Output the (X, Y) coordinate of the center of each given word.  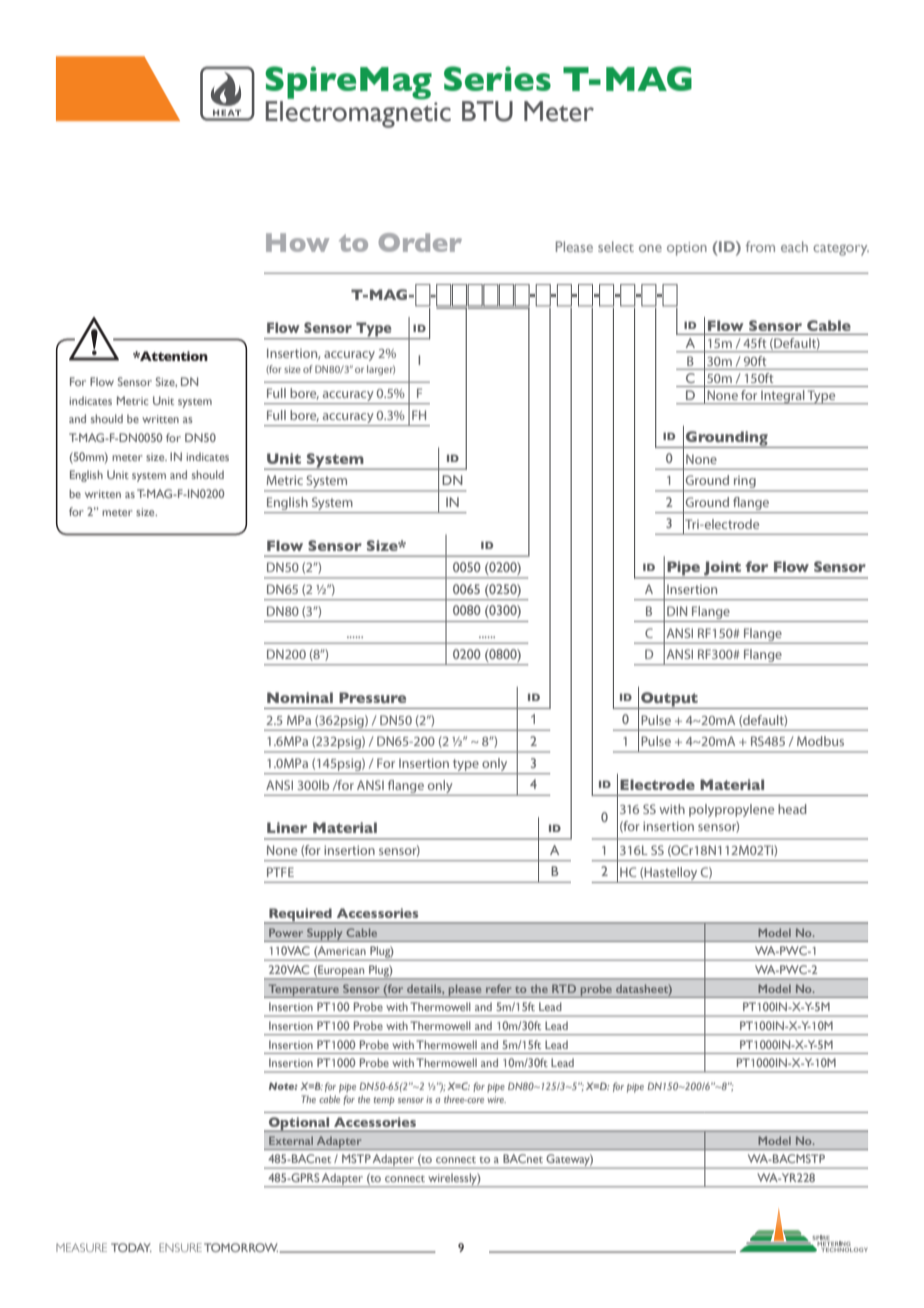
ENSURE (180, 1247)
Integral (783, 397)
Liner (287, 827)
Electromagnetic (358, 113)
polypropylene (731, 810)
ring (745, 483)
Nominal (300, 697)
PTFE (280, 872)
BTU (487, 111)
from (760, 246)
